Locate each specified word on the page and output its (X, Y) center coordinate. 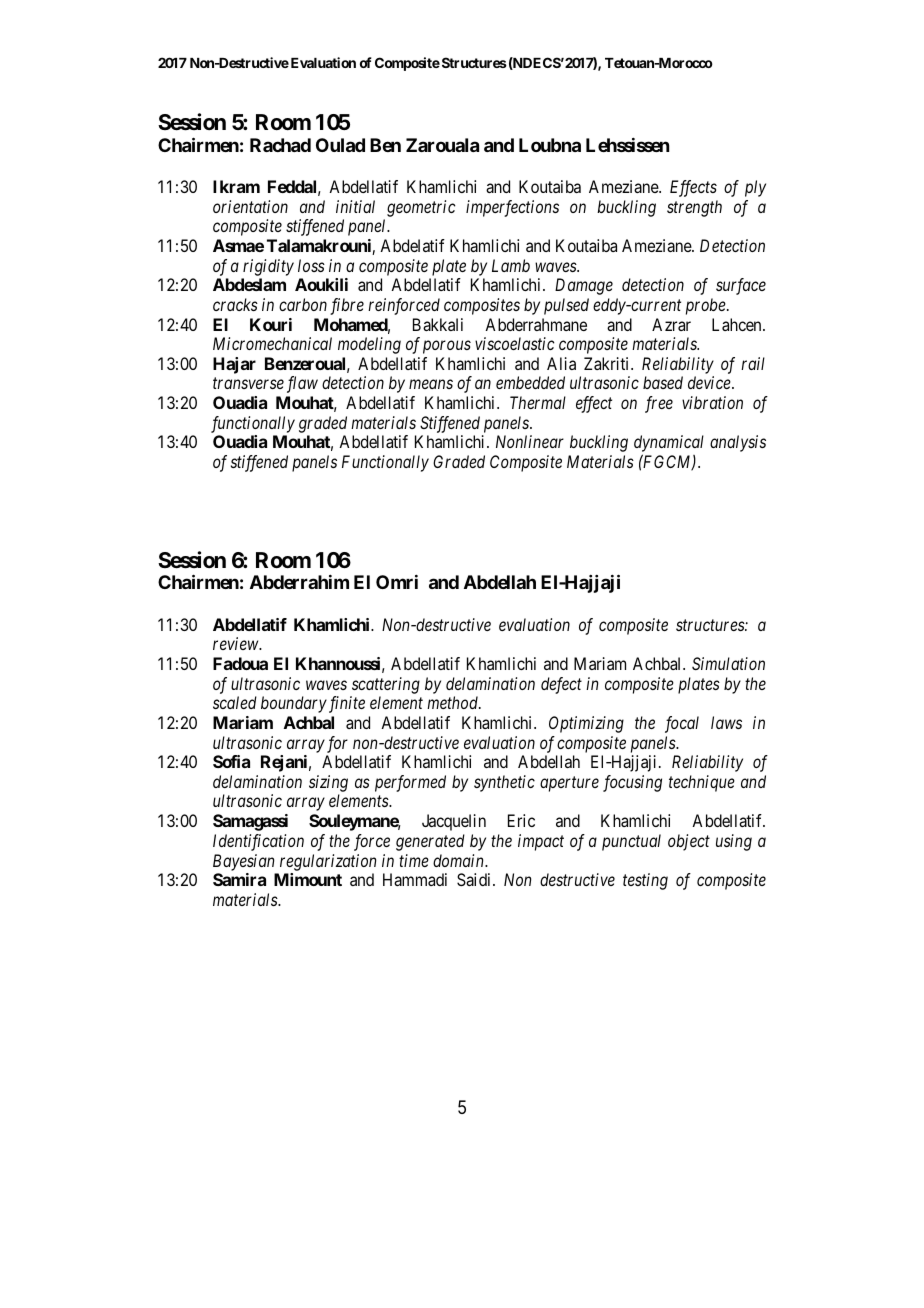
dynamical (669, 445)
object (689, 842)
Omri (397, 582)
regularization (328, 862)
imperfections (512, 208)
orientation (250, 206)
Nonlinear (530, 441)
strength (694, 208)
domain (459, 860)
